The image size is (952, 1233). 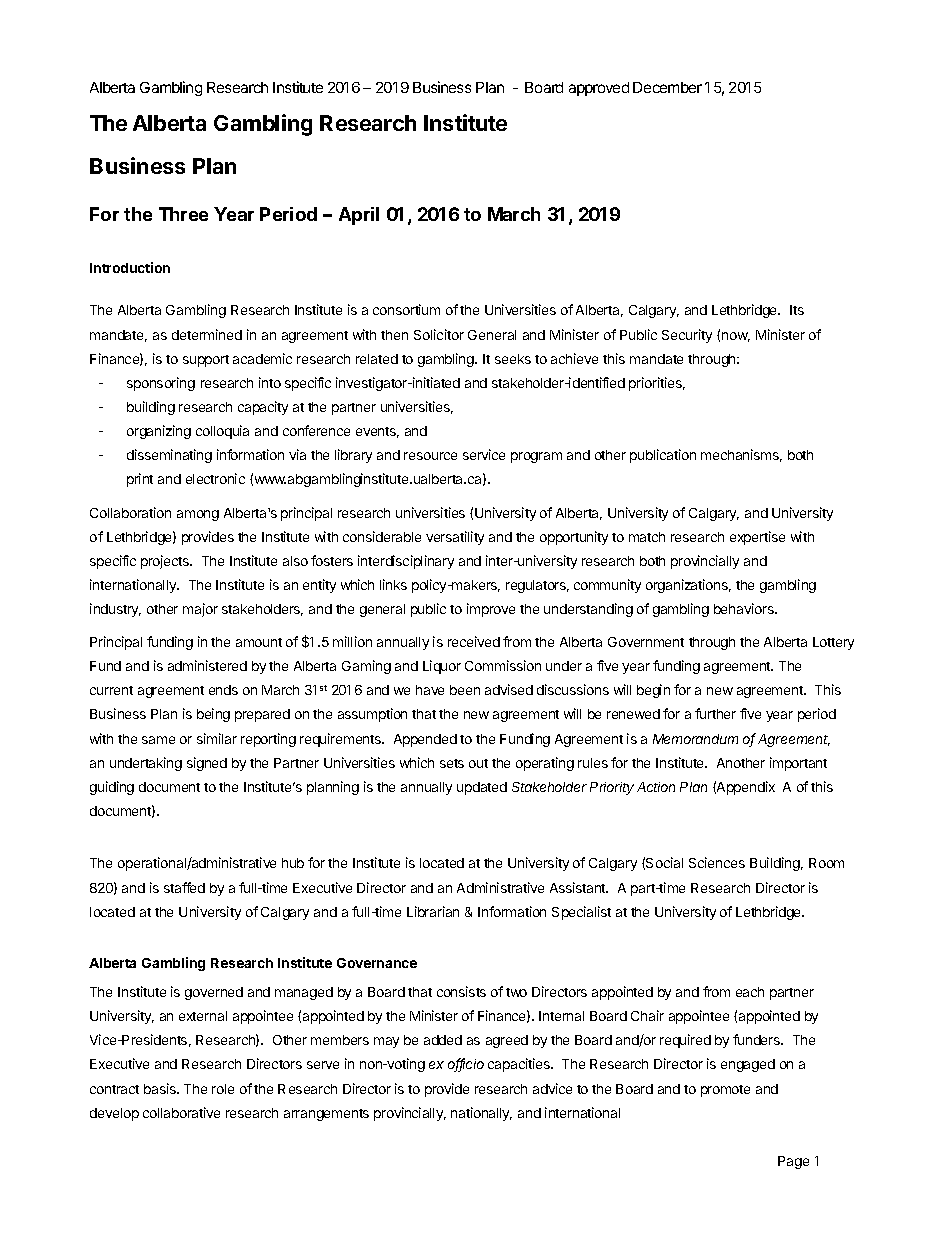 I want to click on expertise, so click(x=757, y=538).
